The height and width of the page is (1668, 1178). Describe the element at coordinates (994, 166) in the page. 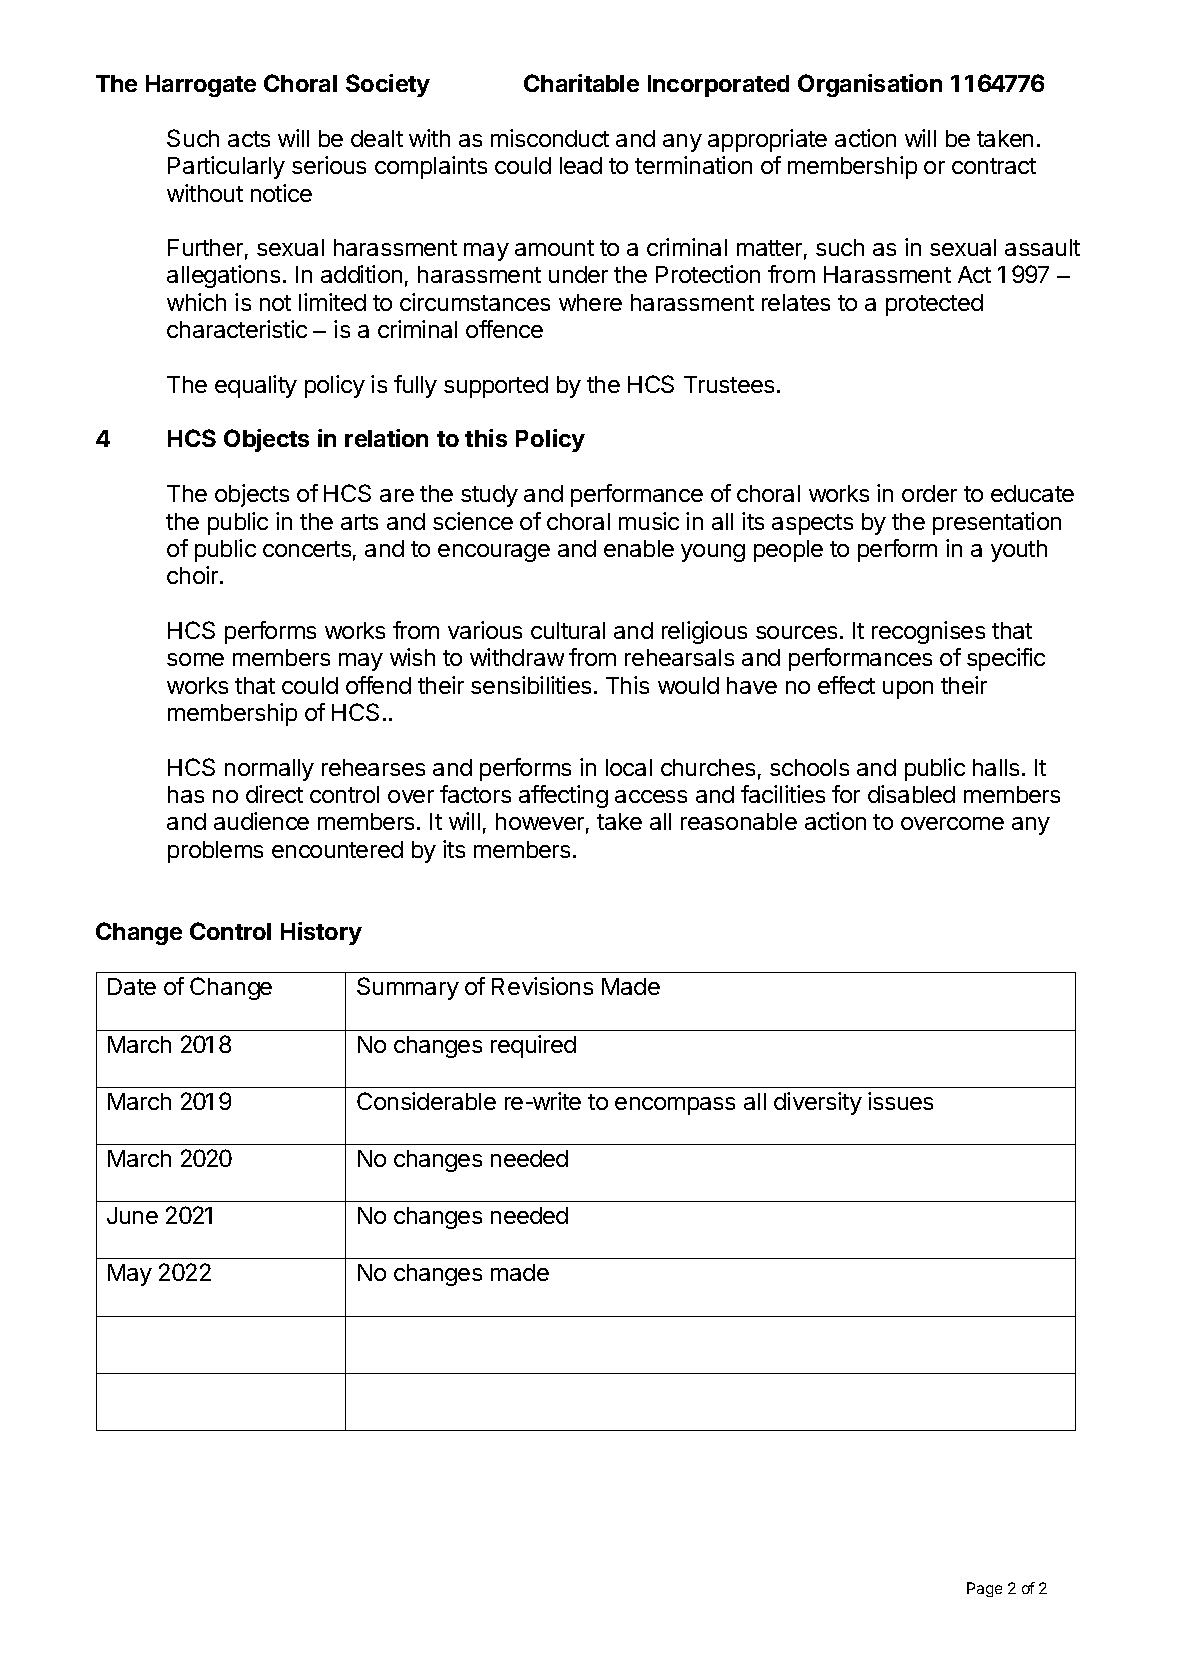

I see `contract` at that location.
